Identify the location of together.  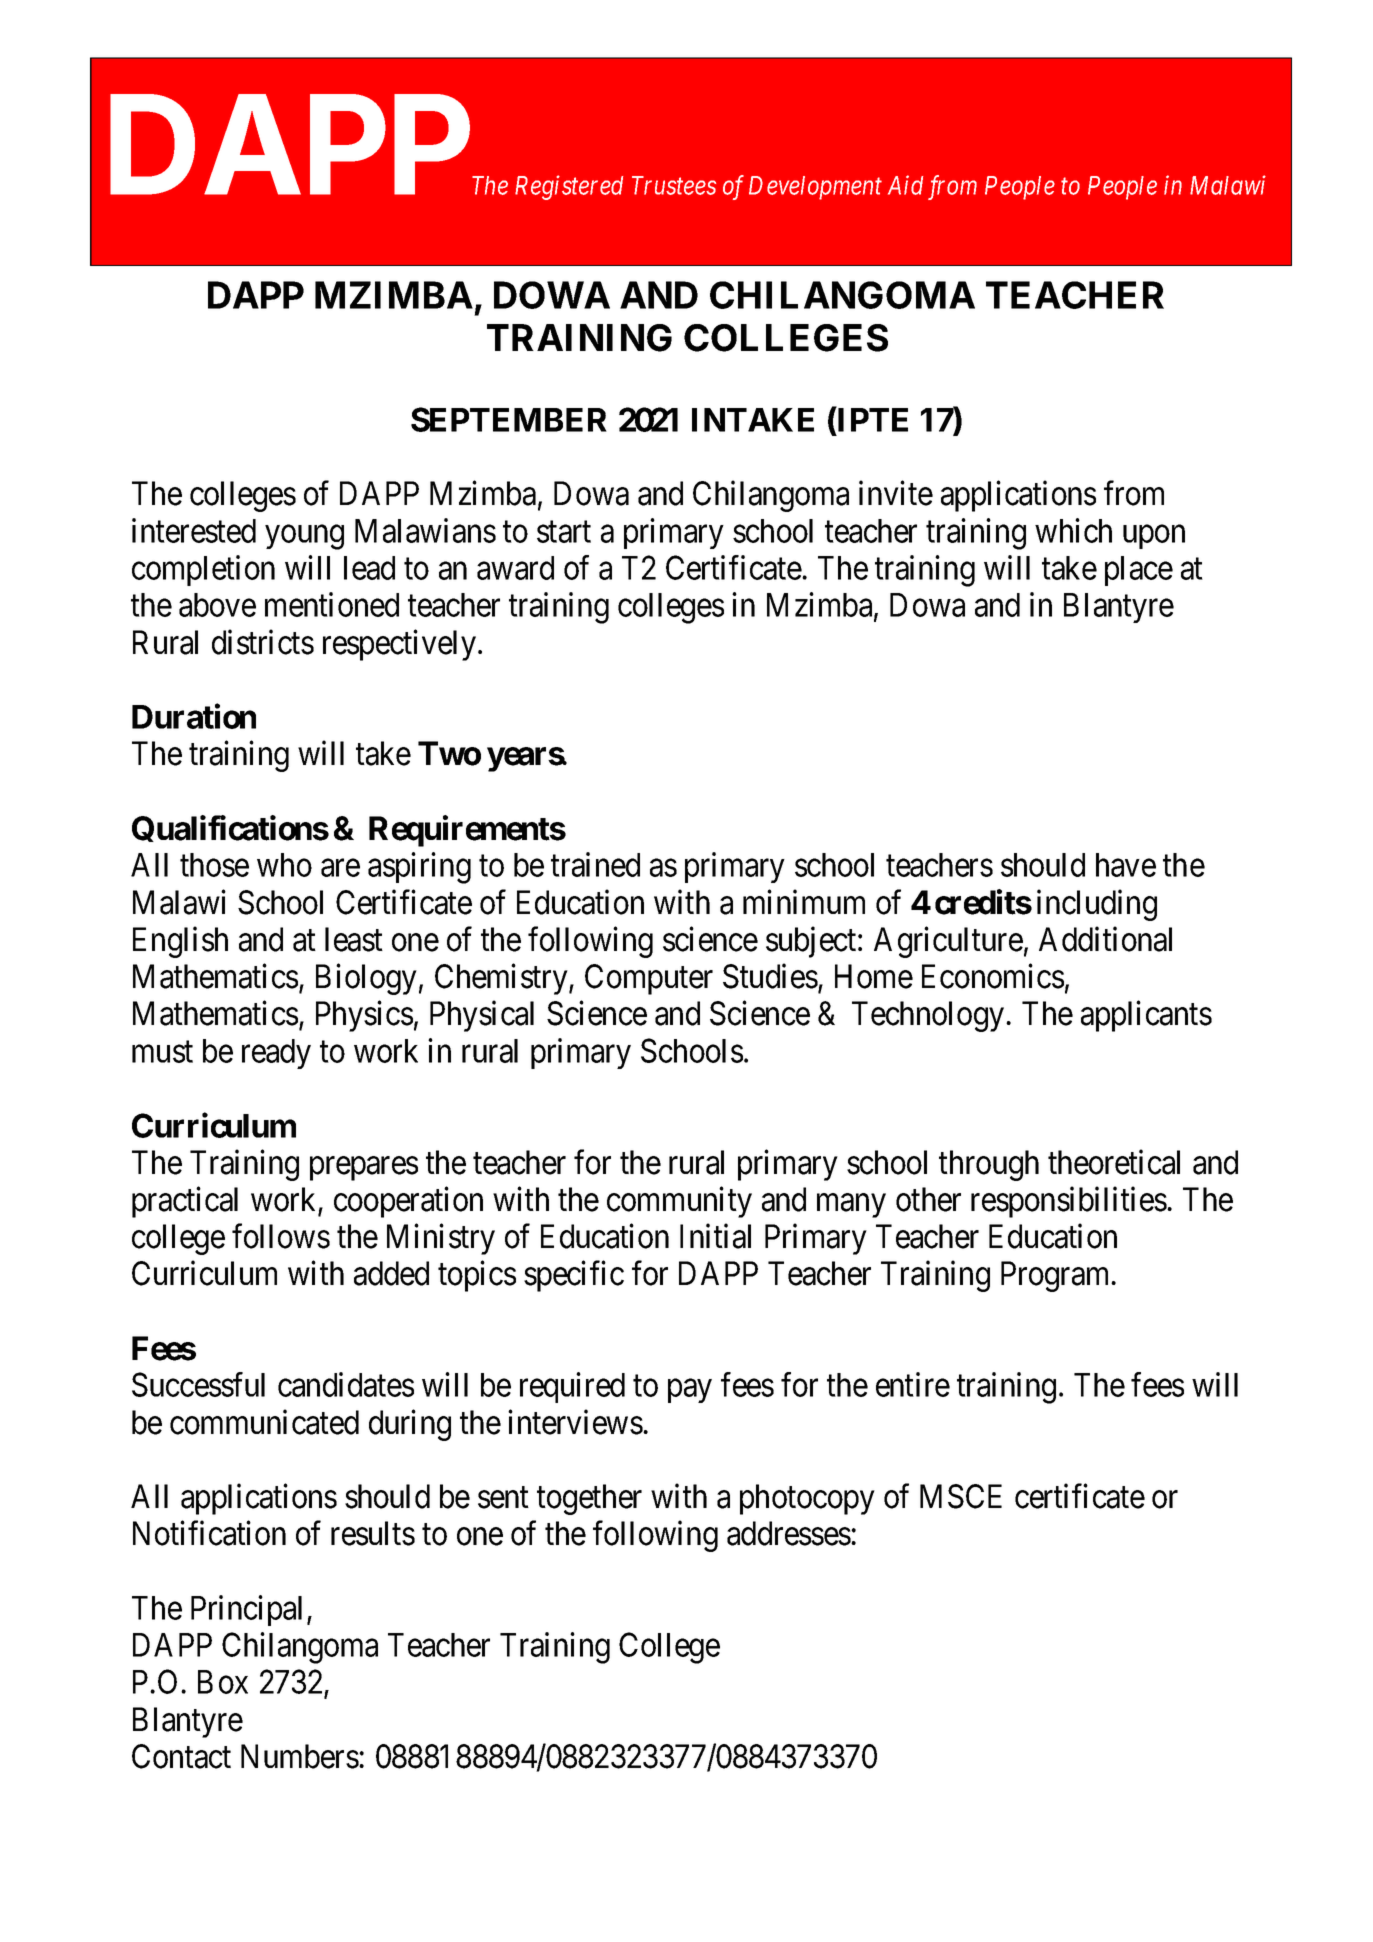
(589, 1499).
